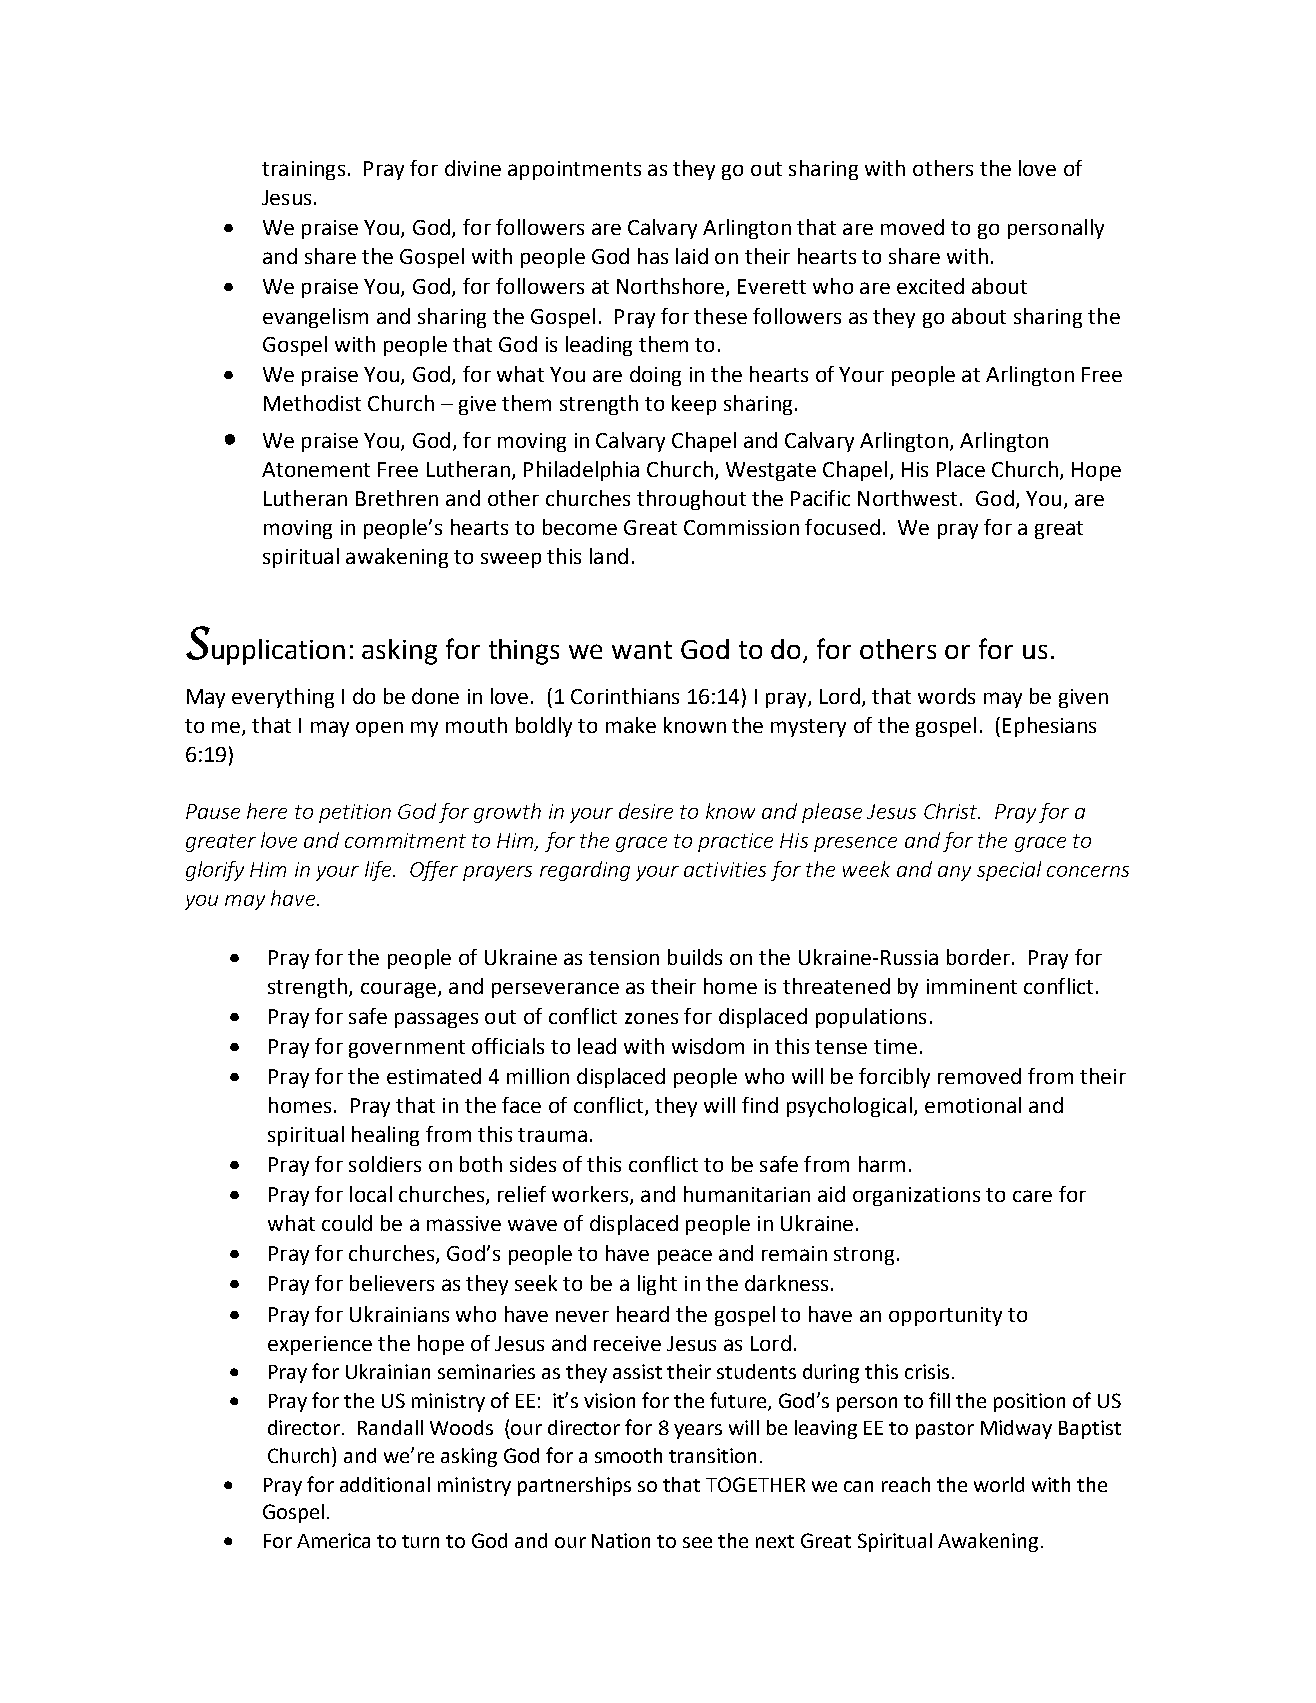 This document has height=1703, width=1316. Describe the element at coordinates (371, 1194) in the document. I see `local` at that location.
